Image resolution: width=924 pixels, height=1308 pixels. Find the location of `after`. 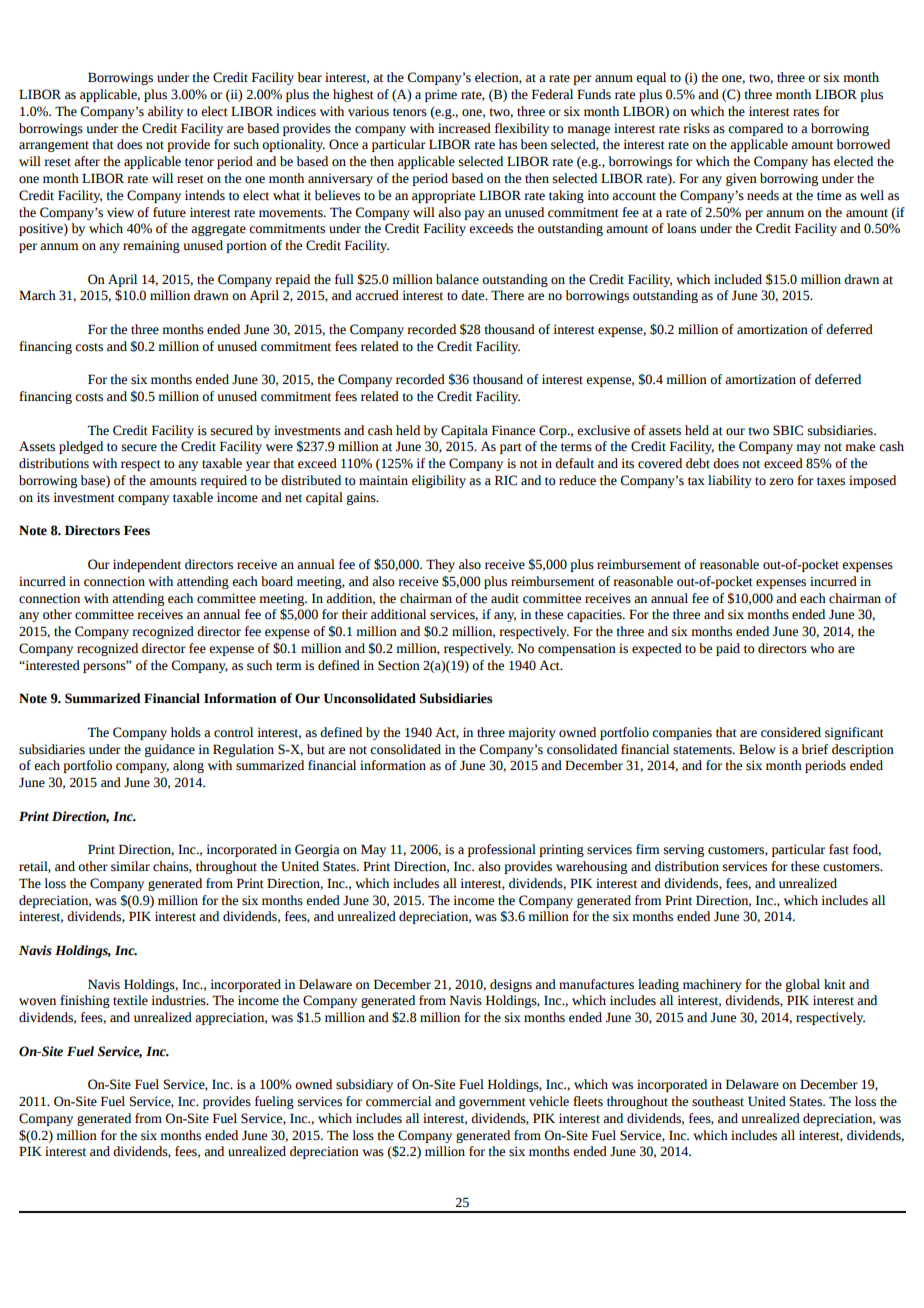

after is located at coordinates (87, 161).
